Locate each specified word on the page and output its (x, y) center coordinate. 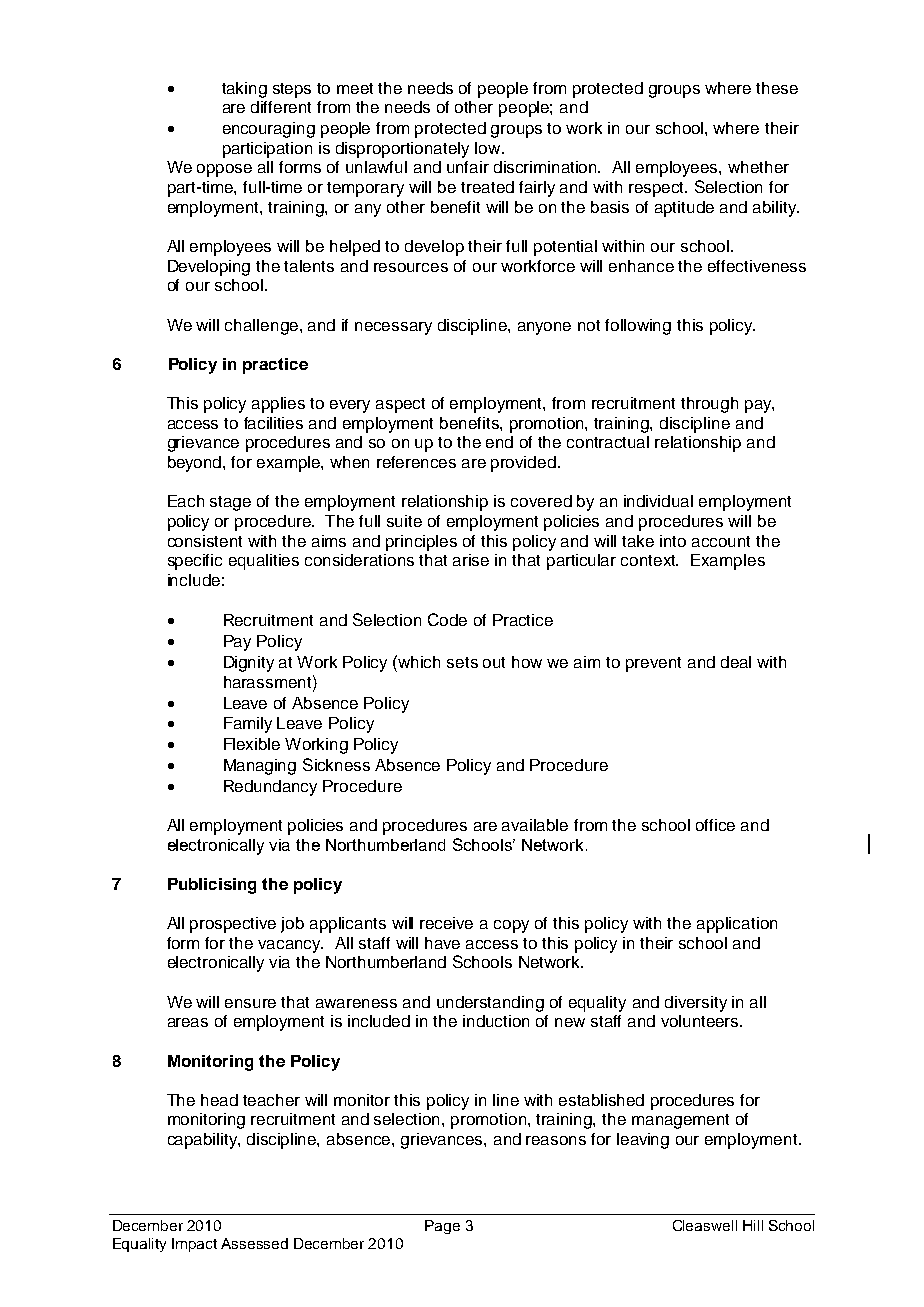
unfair (468, 167)
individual (658, 501)
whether (758, 167)
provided (523, 464)
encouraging (269, 130)
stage (230, 503)
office (715, 825)
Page (442, 1227)
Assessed (254, 1243)
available (535, 825)
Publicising (212, 886)
